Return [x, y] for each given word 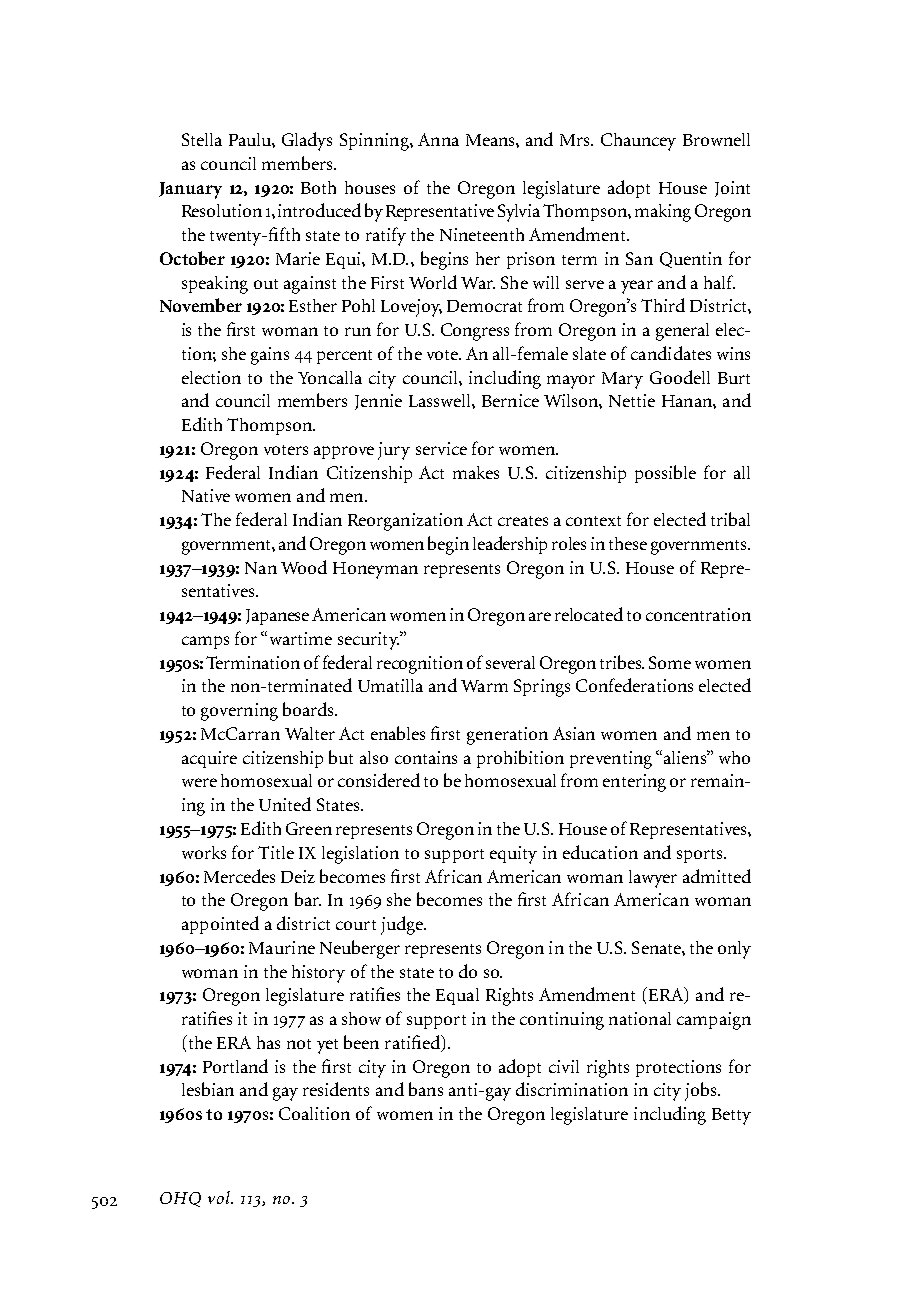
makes [476, 472]
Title [276, 852]
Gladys [307, 141]
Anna [438, 139]
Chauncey [638, 142]
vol [220, 1197]
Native [206, 495]
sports [701, 856]
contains [426, 757]
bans [426, 1089]
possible [665, 474]
